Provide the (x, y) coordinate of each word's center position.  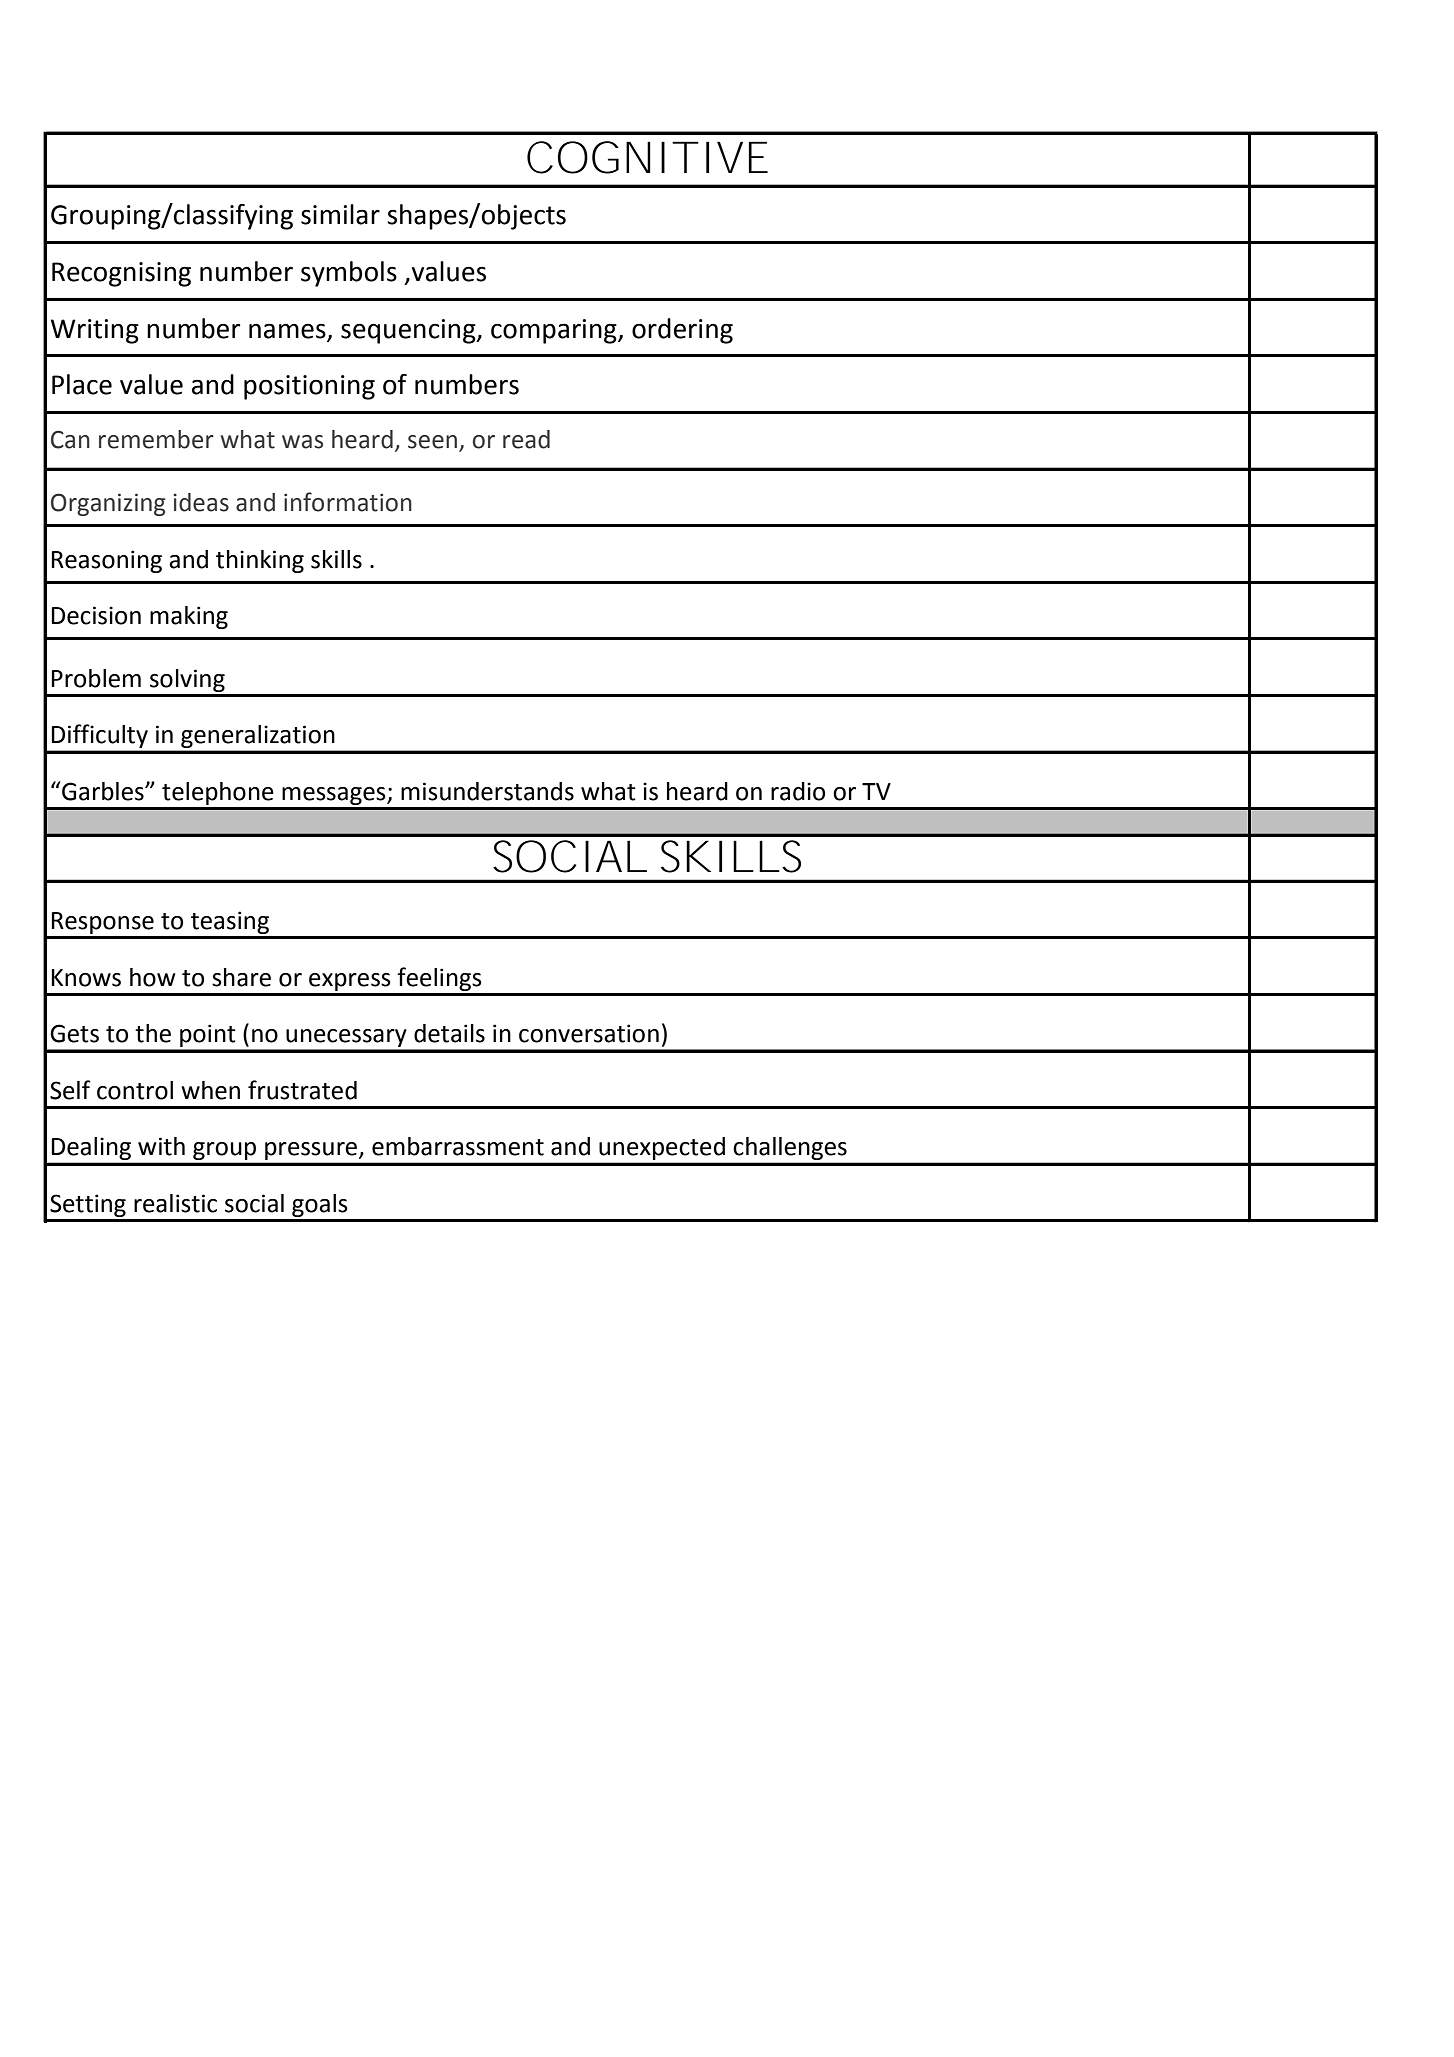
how (153, 977)
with (161, 1146)
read (526, 439)
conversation (589, 1033)
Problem (96, 678)
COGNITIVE (647, 157)
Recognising (121, 274)
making (189, 617)
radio (798, 791)
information (348, 502)
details (449, 1033)
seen (432, 442)
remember (156, 439)
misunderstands (487, 791)
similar (340, 214)
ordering (682, 331)
